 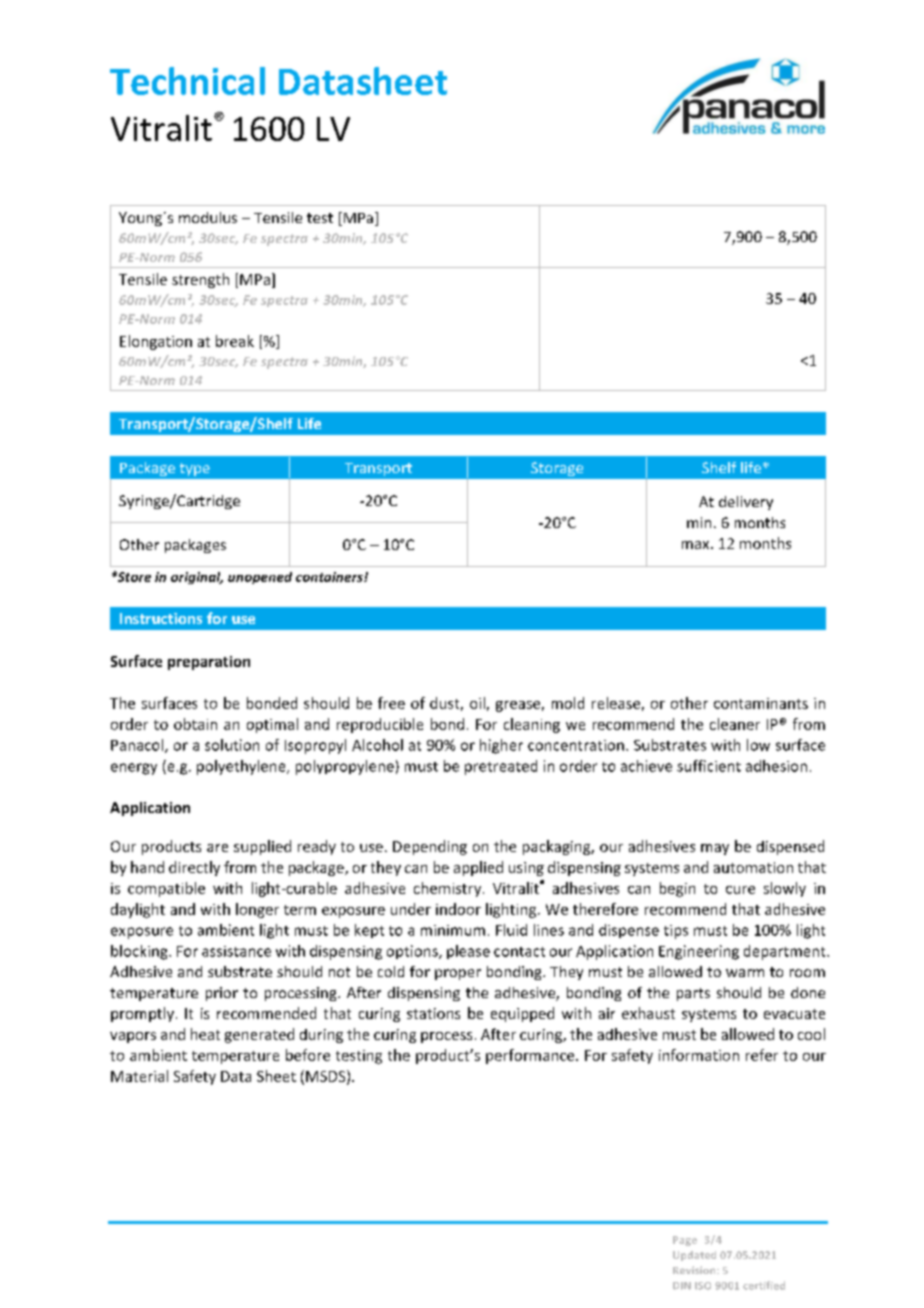 I want to click on Material, so click(x=139, y=1076).
